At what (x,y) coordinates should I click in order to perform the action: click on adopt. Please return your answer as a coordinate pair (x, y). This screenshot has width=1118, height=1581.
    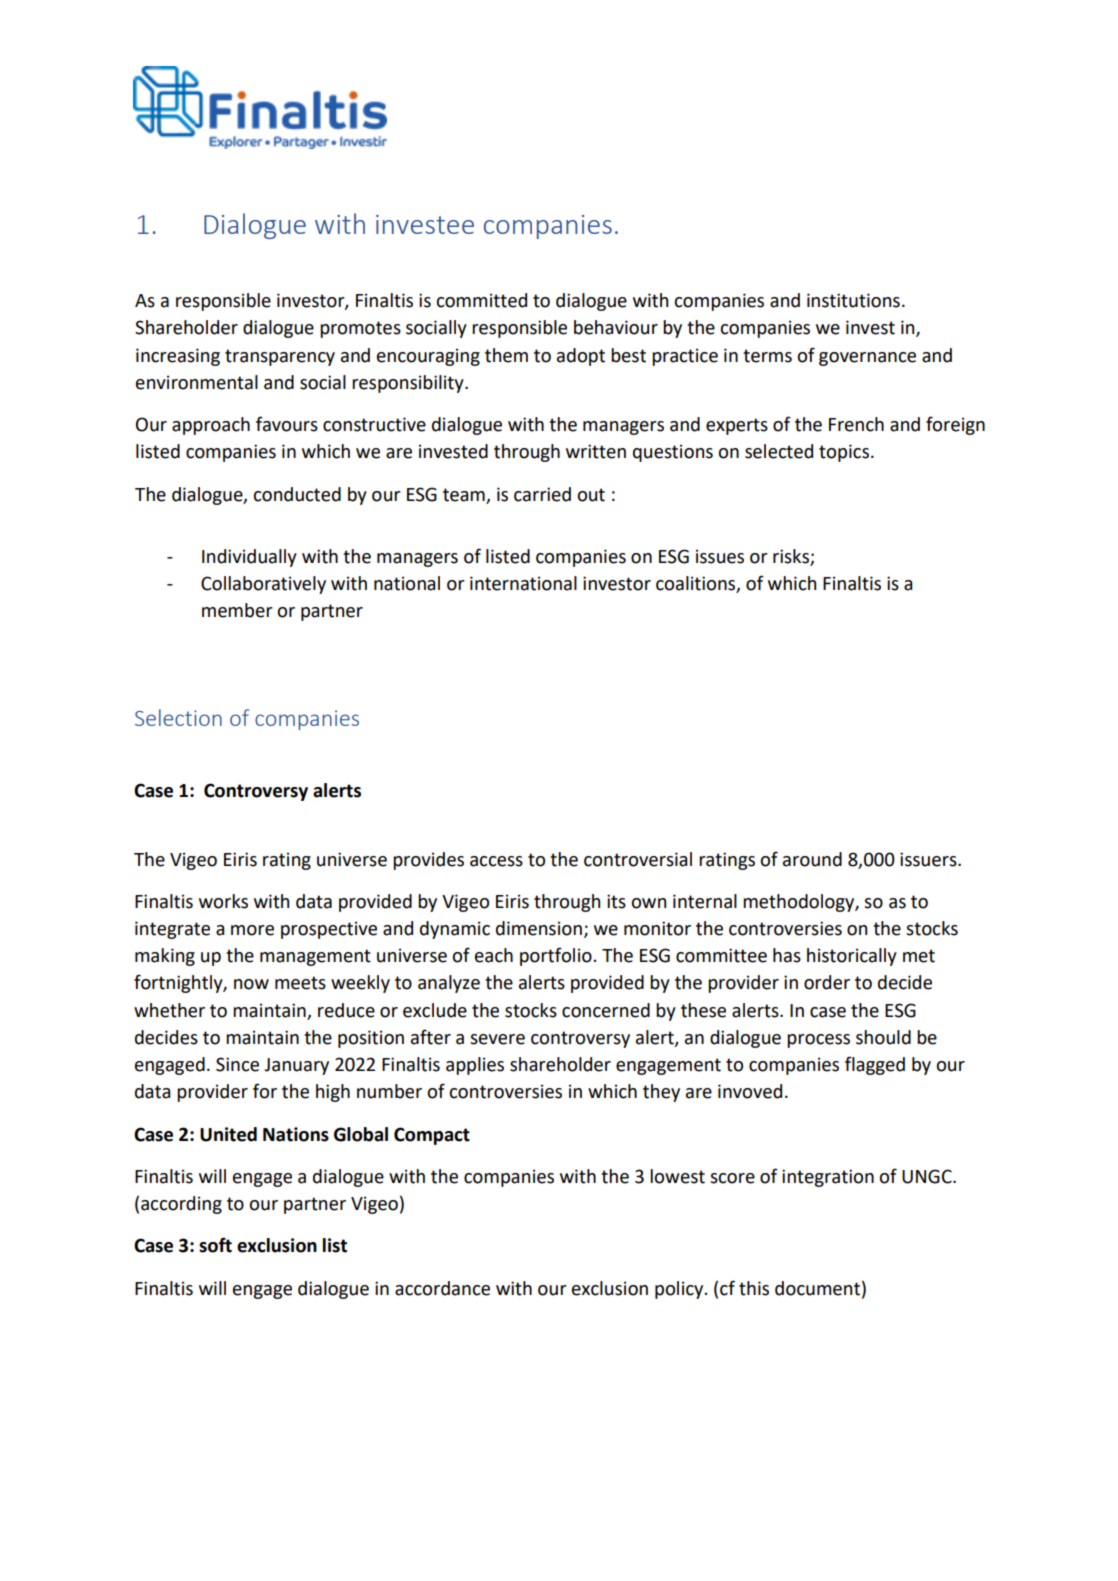
    Looking at the image, I should click on (581, 357).
